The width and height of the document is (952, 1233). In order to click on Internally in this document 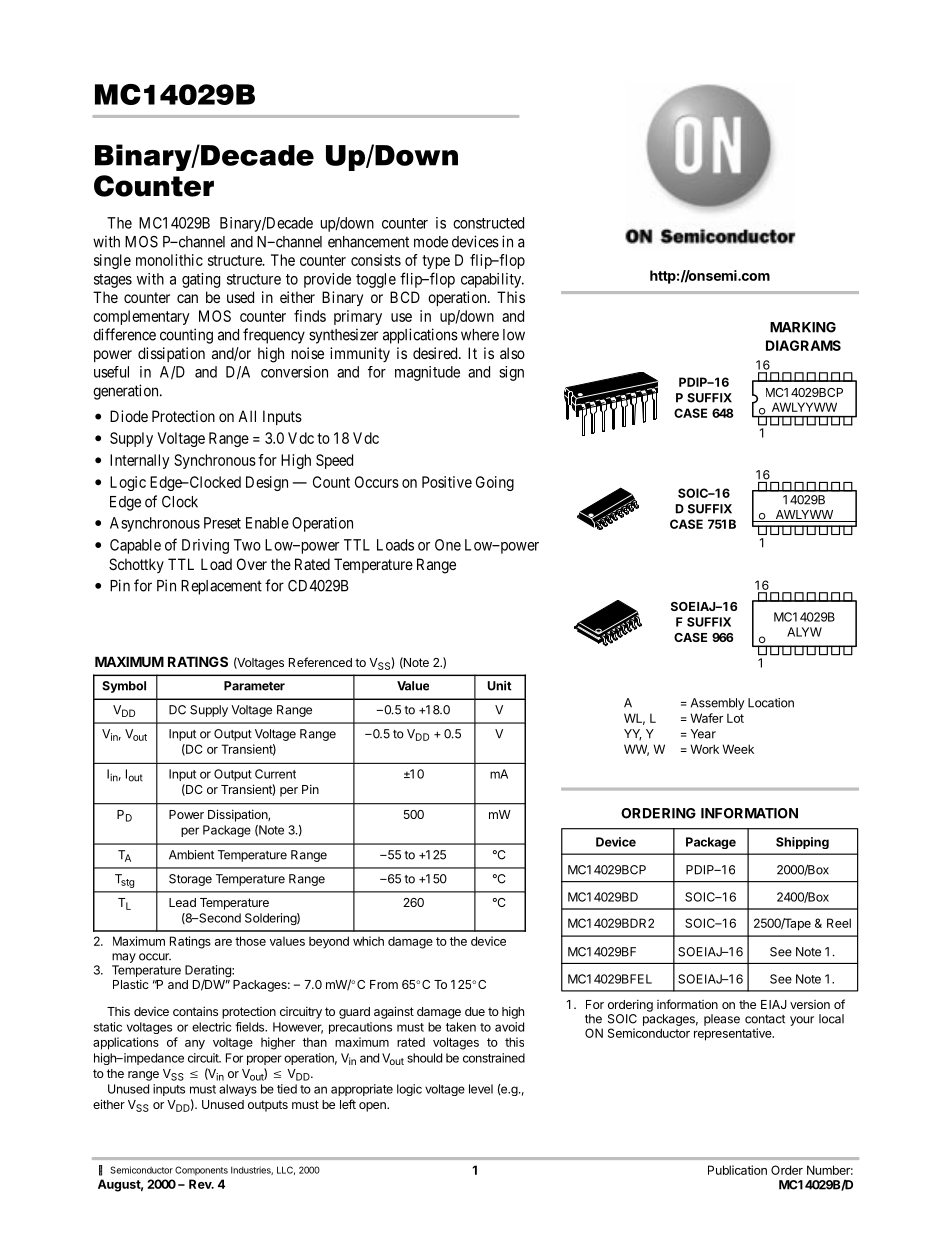, I will do `click(140, 461)`.
